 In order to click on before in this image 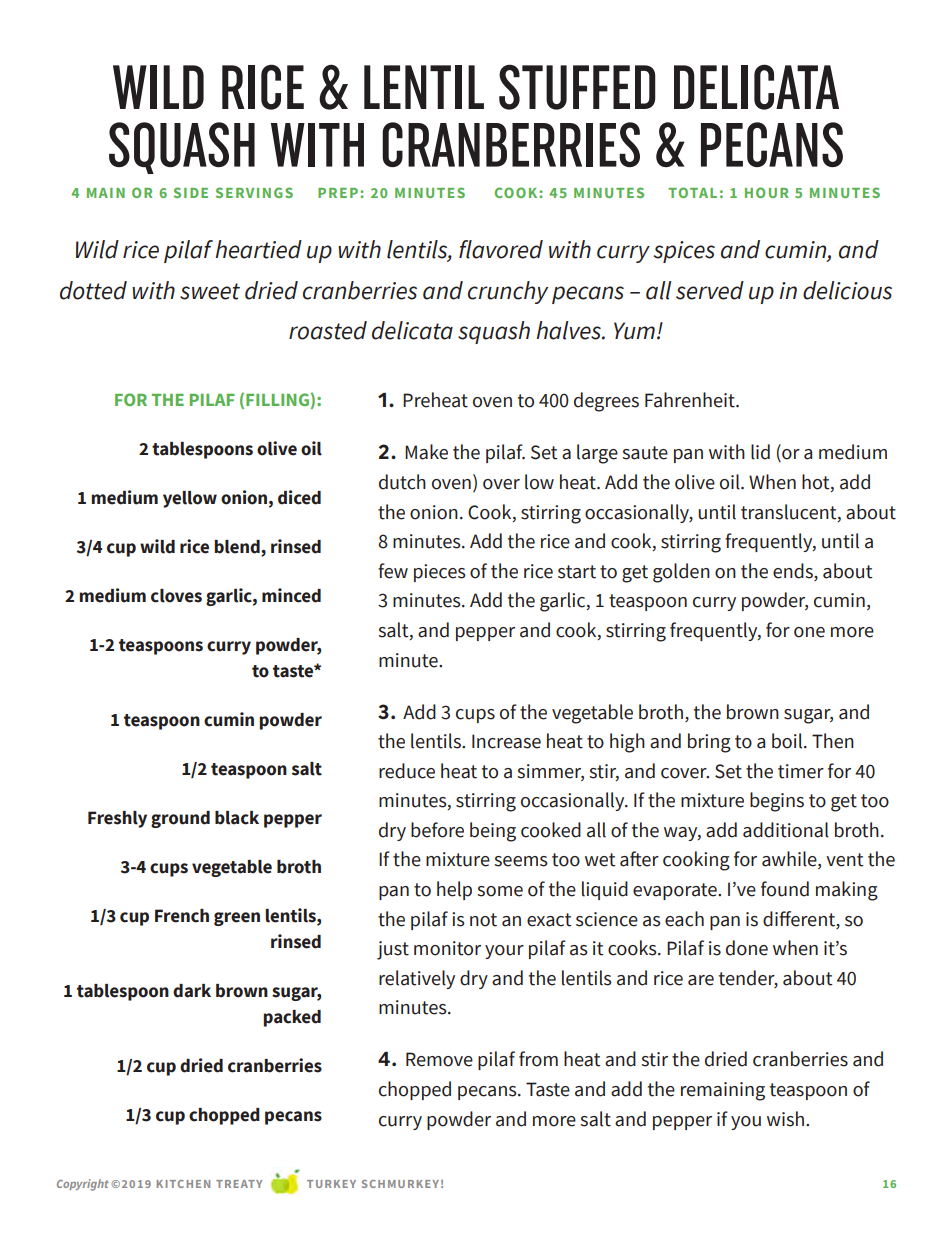, I will do `click(437, 830)`.
